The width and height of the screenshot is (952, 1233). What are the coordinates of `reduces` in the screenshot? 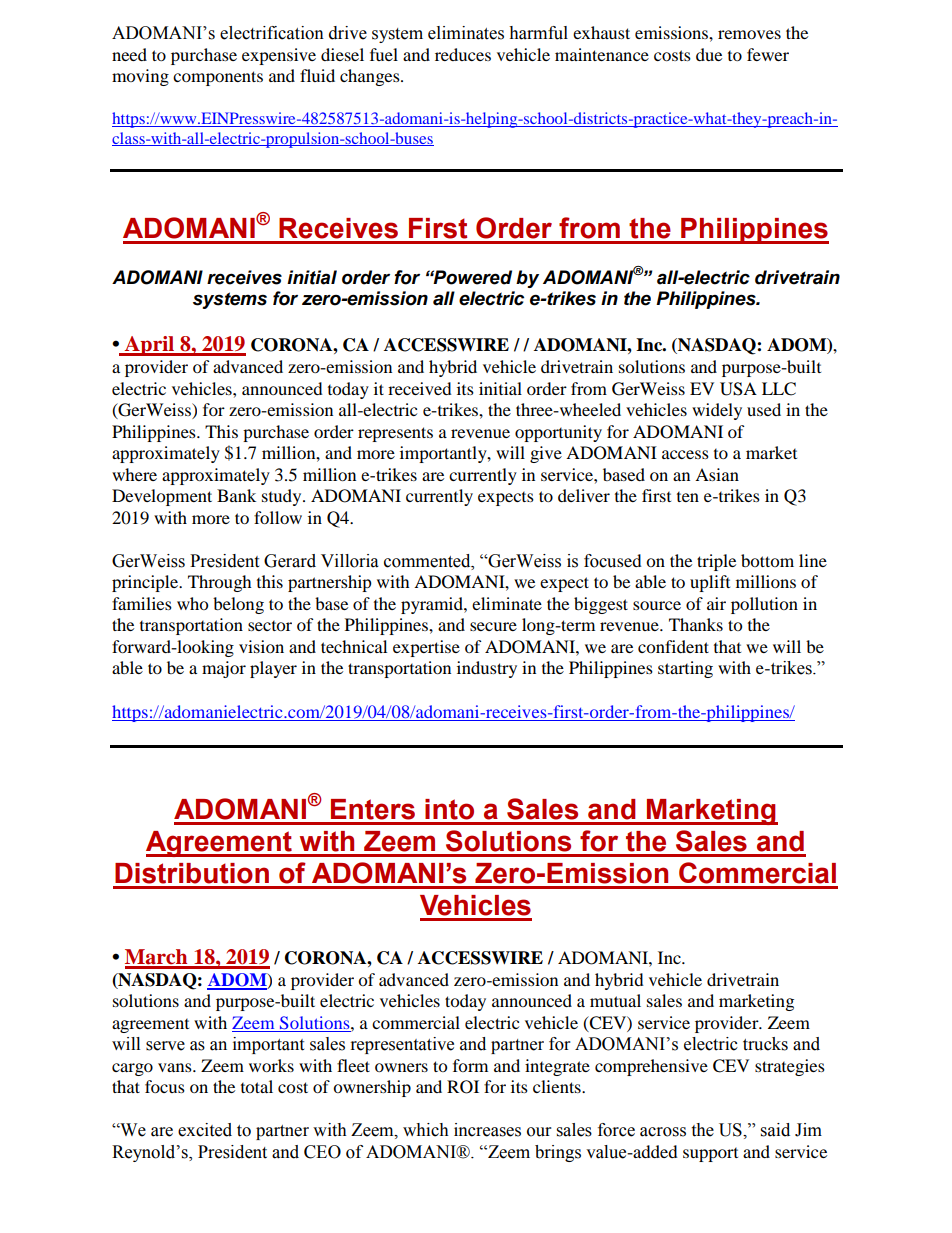 It's located at (463, 54).
